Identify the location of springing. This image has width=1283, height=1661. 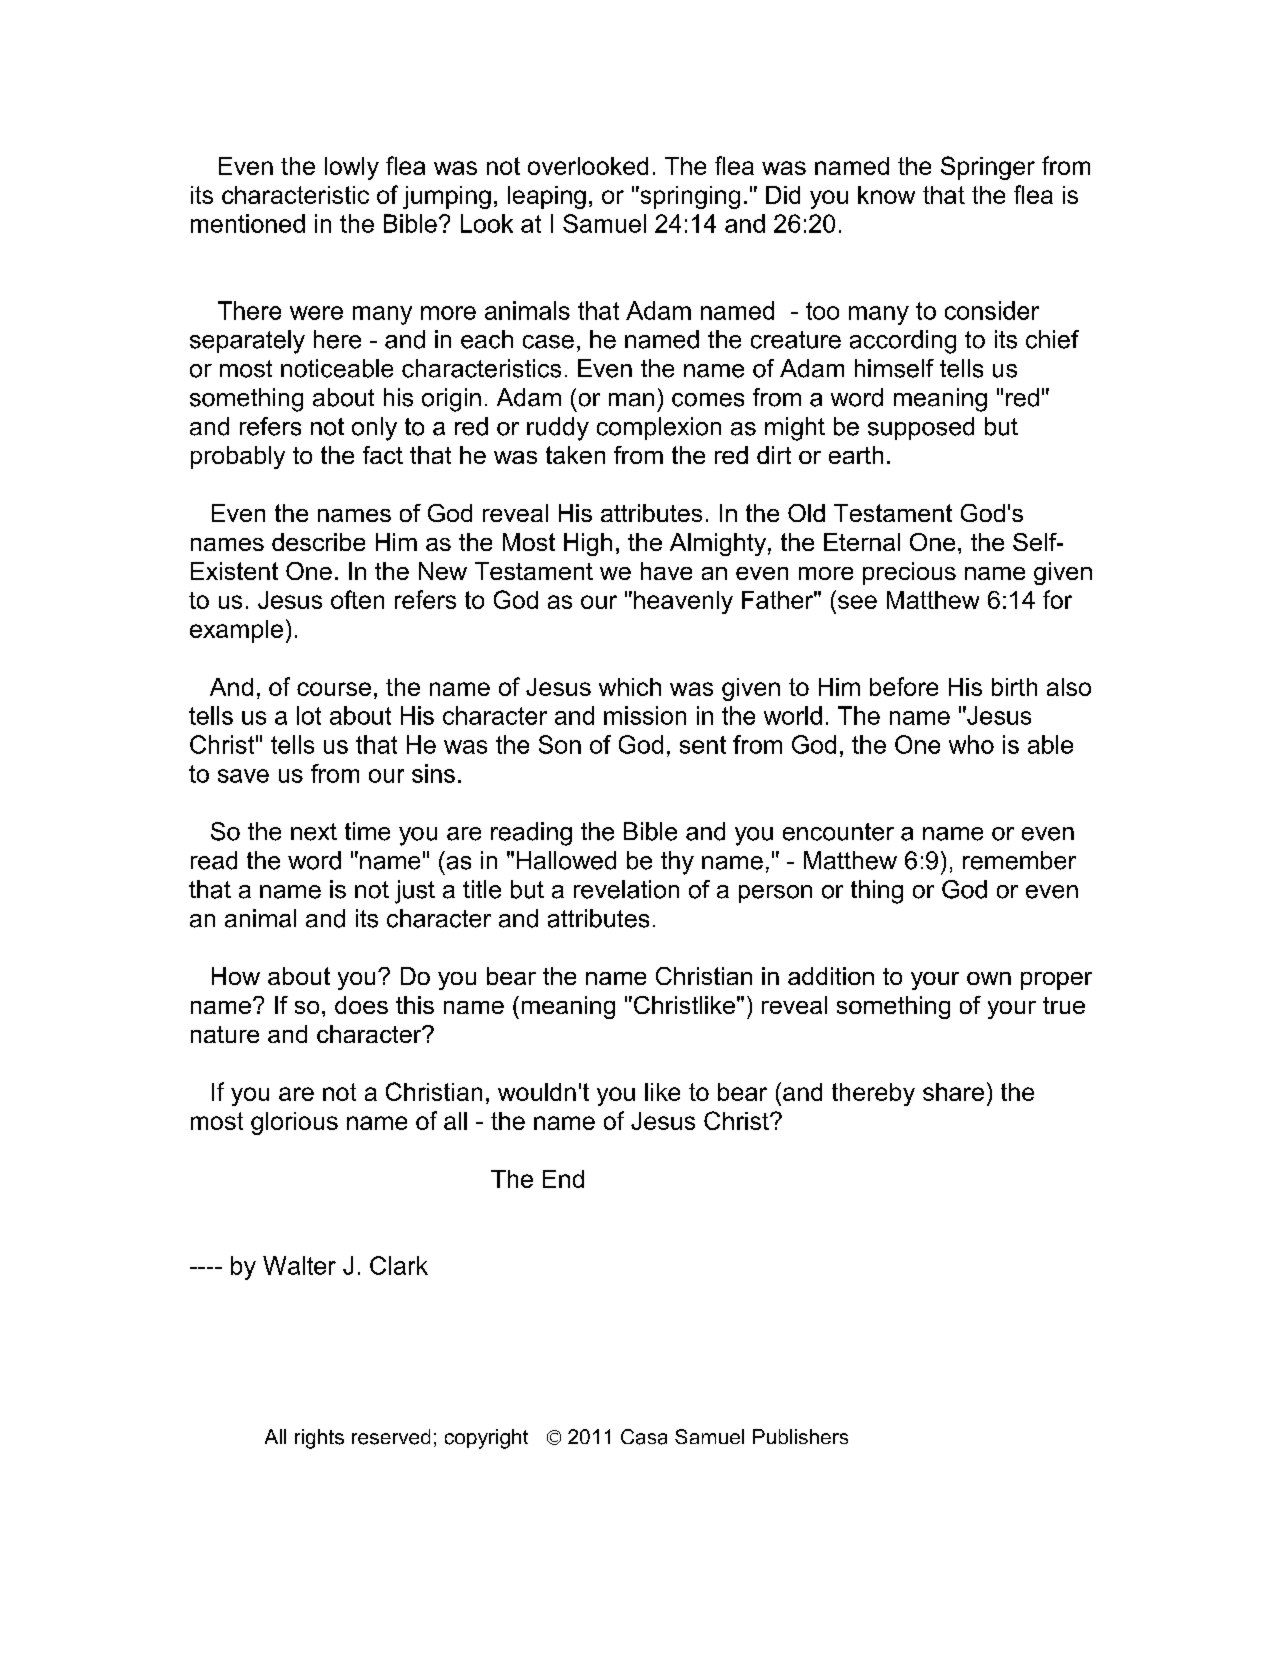
(689, 197).
